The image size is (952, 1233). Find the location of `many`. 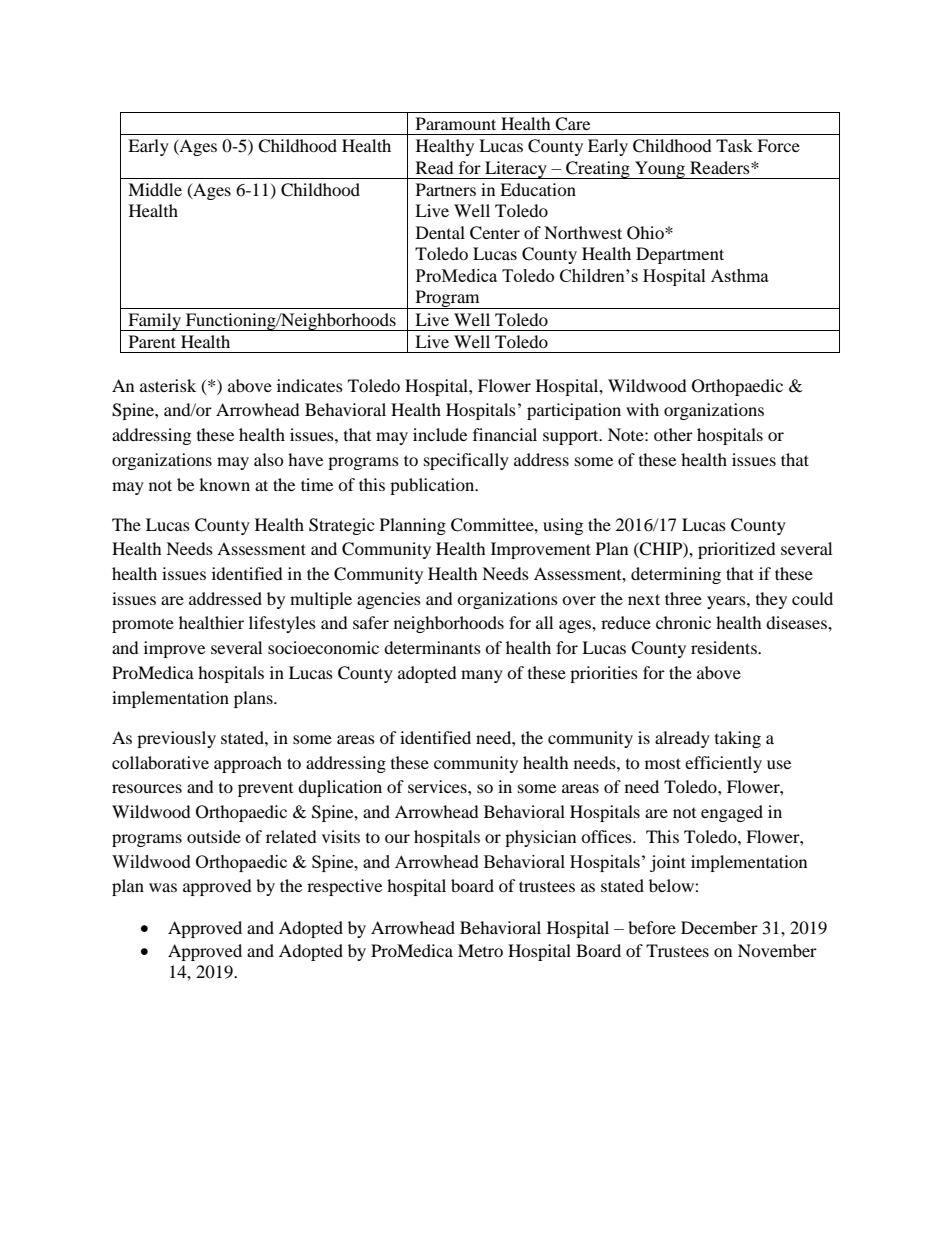

many is located at coordinates (482, 676).
